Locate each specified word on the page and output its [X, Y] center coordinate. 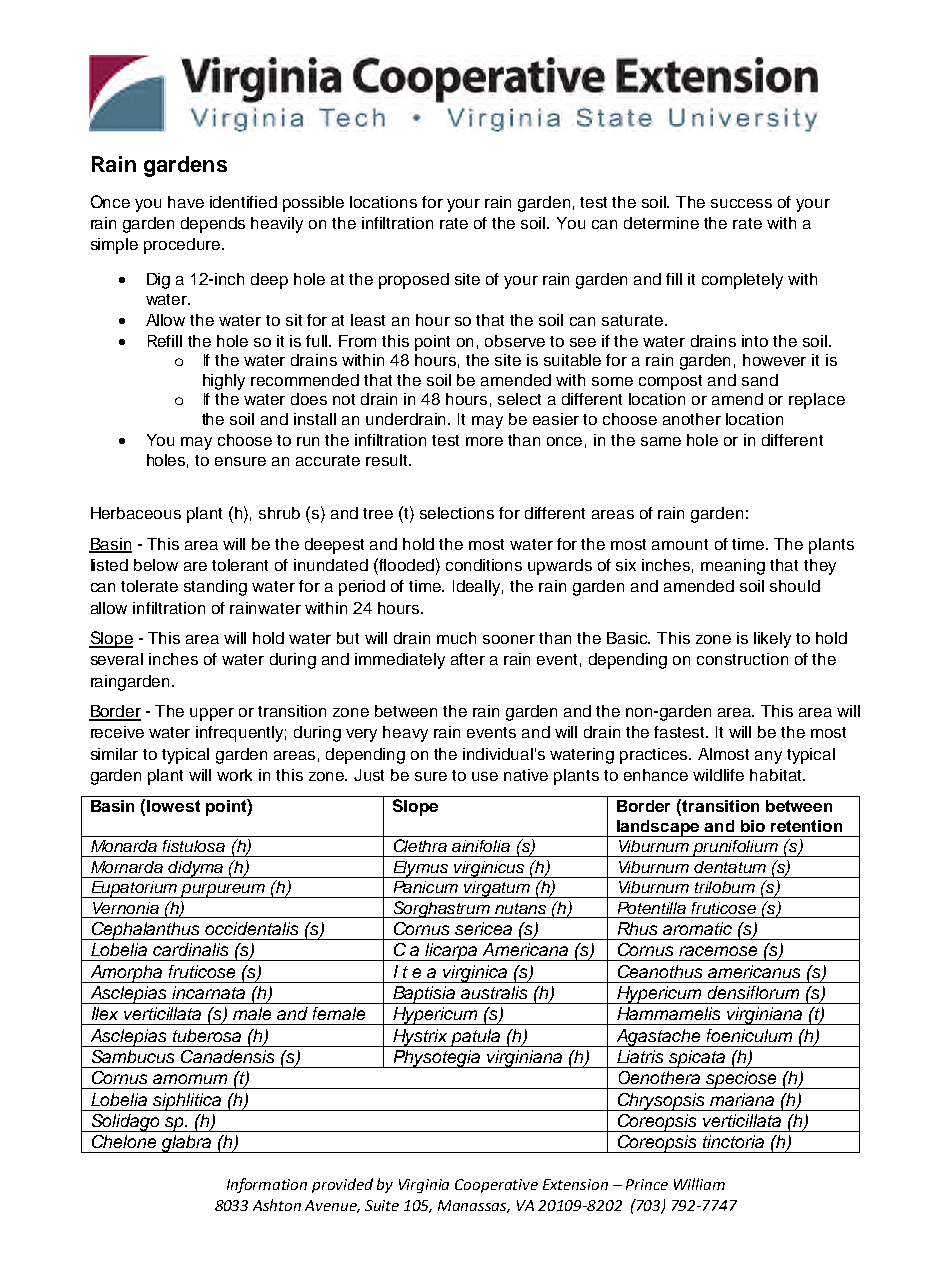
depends [213, 225]
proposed [414, 281]
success [741, 203]
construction [742, 659]
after [468, 659]
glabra [187, 1144]
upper [212, 714]
